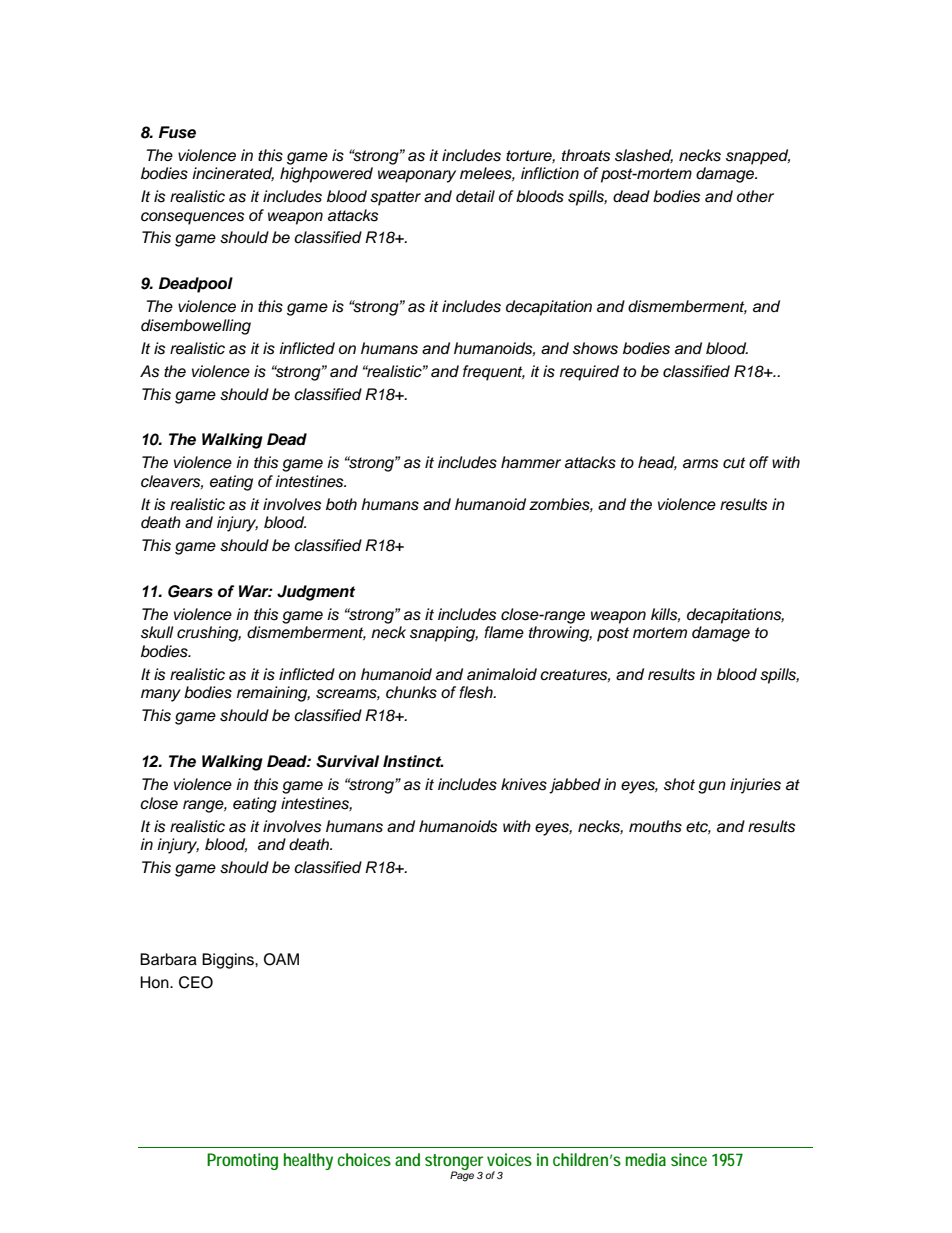 The image size is (952, 1233). What do you see at coordinates (233, 174) in the screenshot?
I see `incinerated` at bounding box center [233, 174].
